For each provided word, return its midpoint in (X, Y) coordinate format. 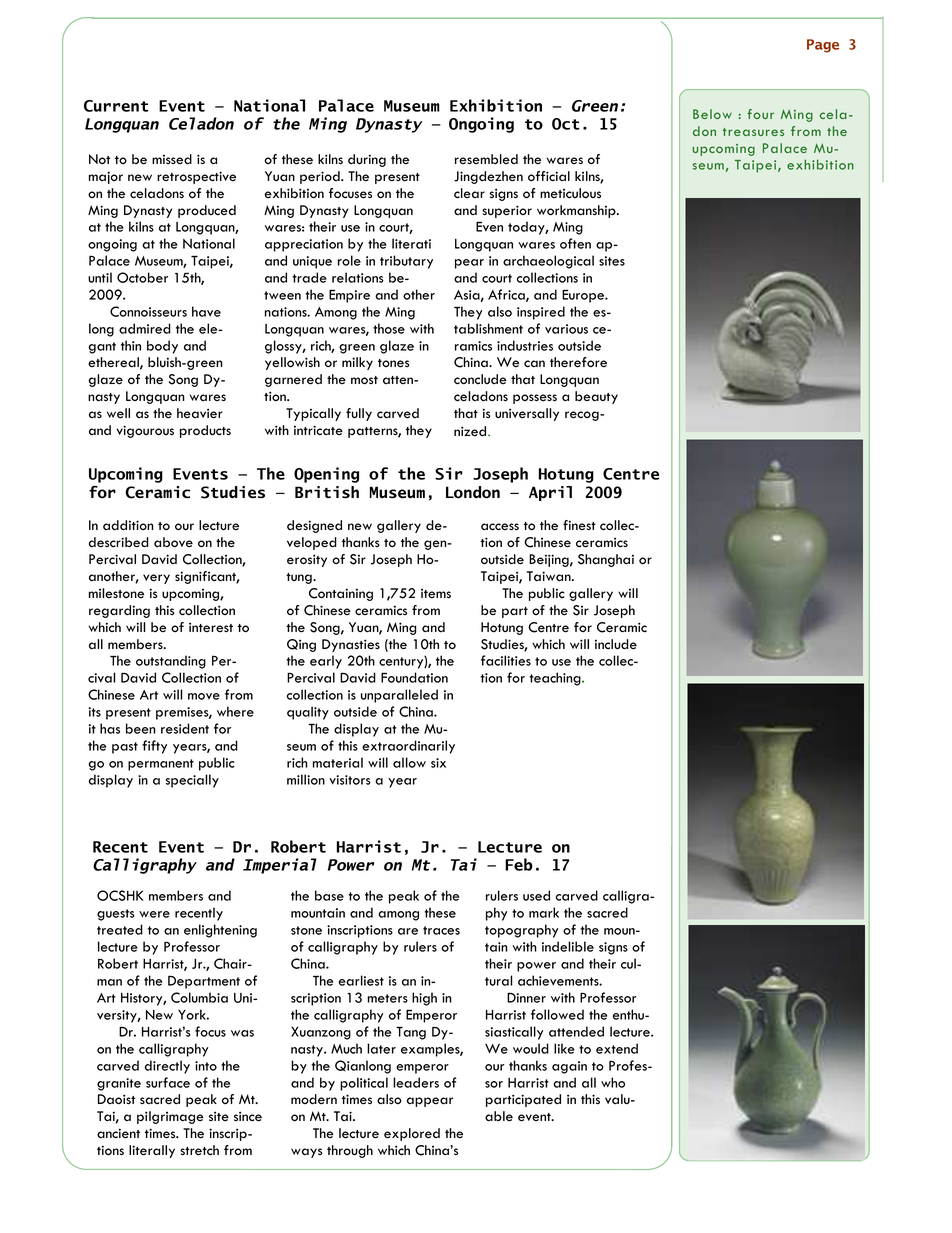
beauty (596, 397)
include (616, 644)
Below (712, 114)
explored (412, 1134)
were (154, 914)
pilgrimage (170, 1117)
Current (116, 106)
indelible (568, 946)
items (436, 593)
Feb (519, 864)
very (156, 579)
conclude (480, 379)
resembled (486, 159)
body (162, 347)
